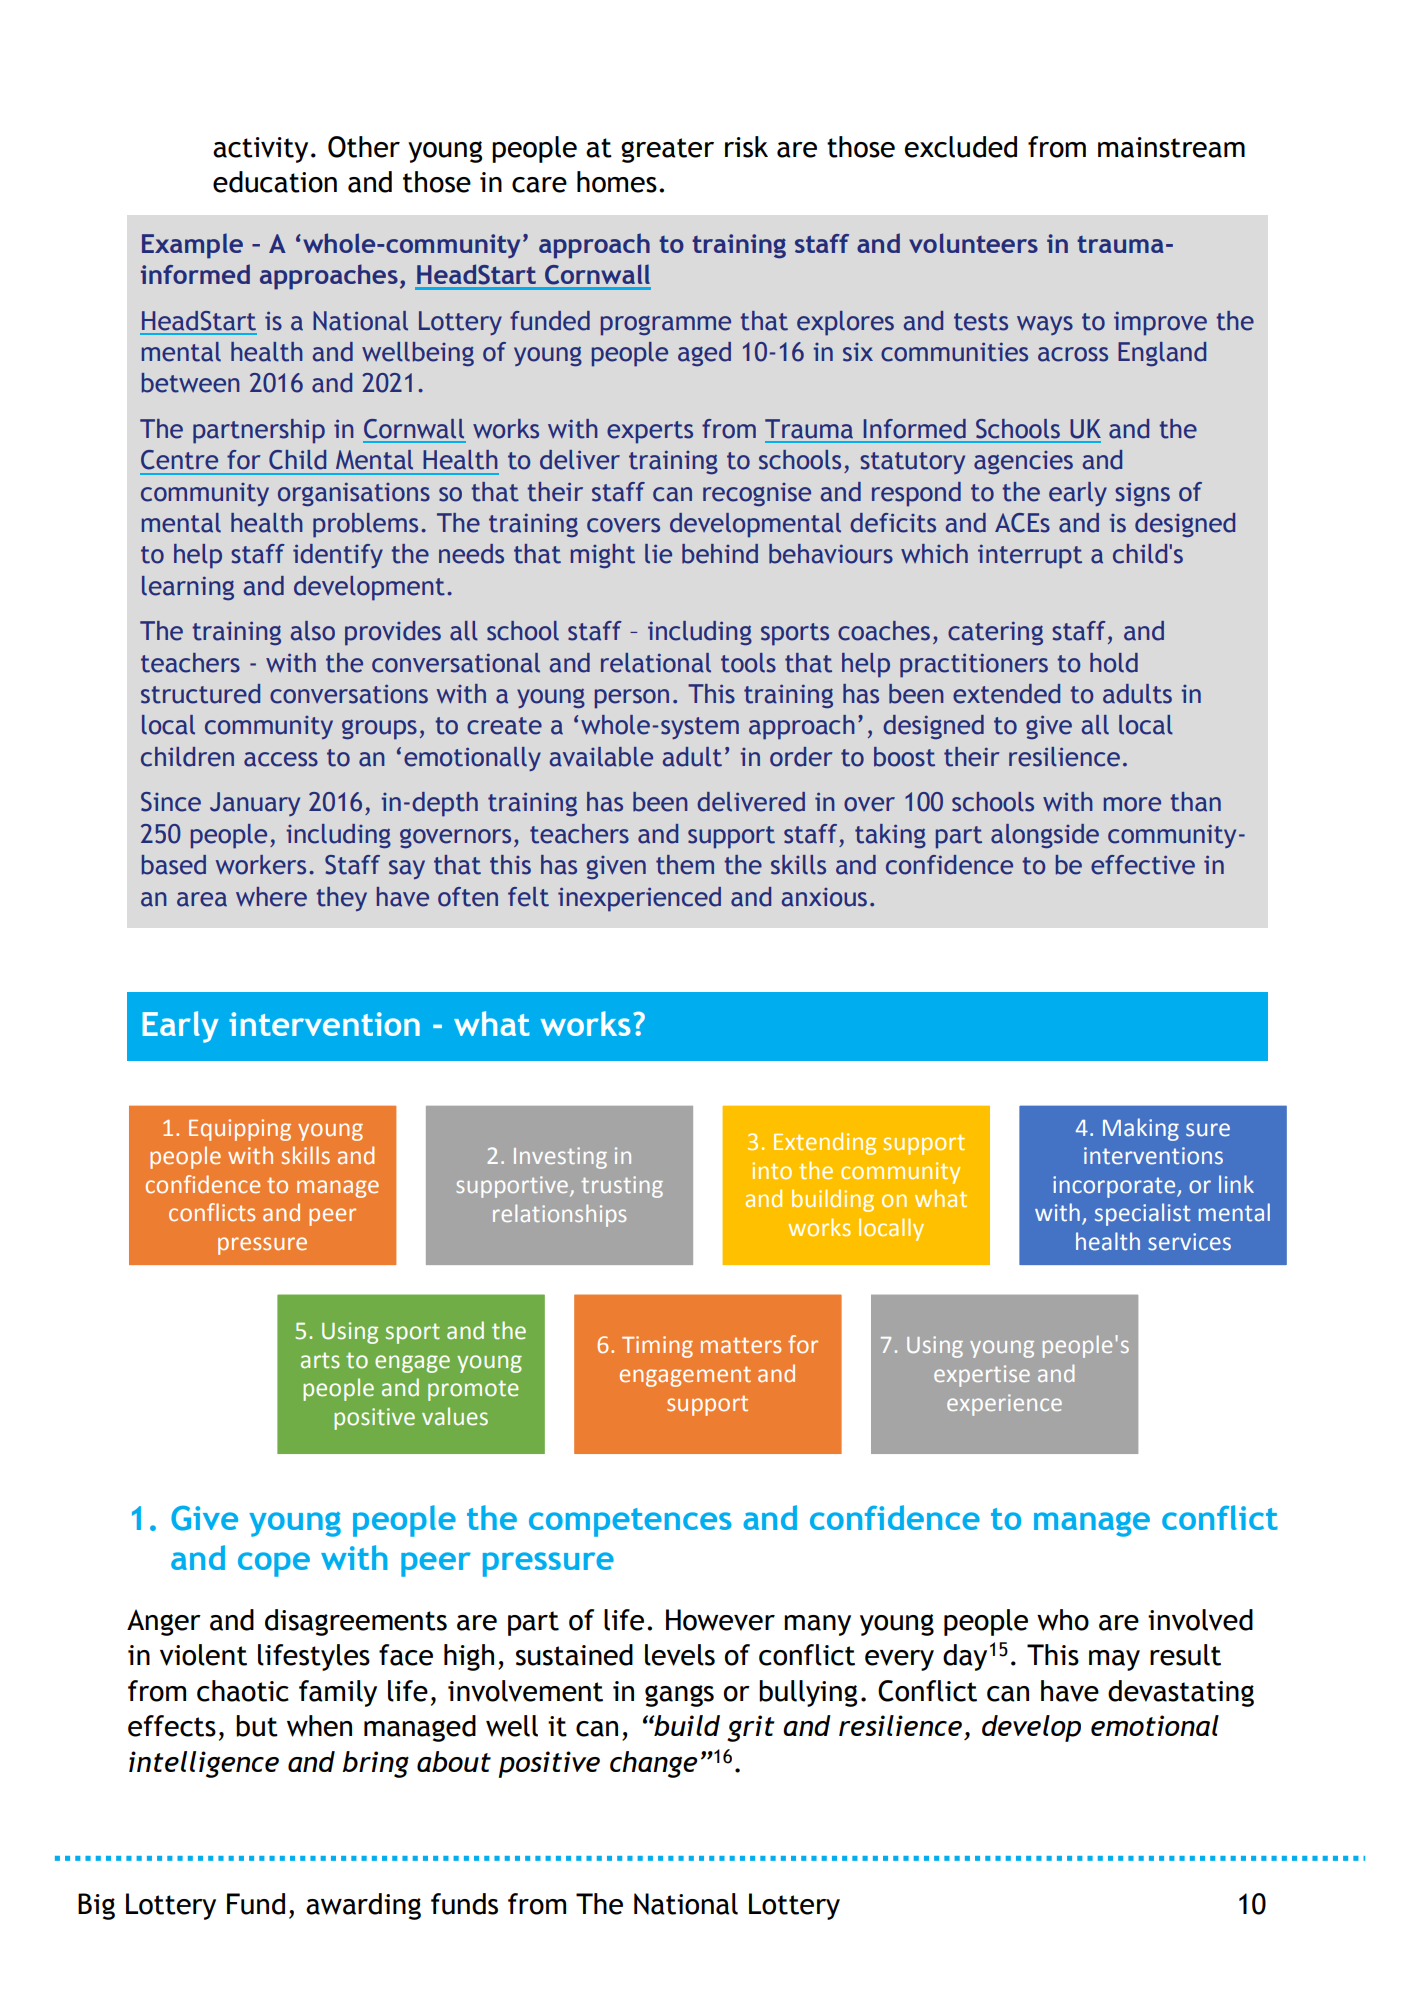 The height and width of the page is (1993, 1409). Describe the element at coordinates (1171, 147) in the page. I see `mainstream` at that location.
